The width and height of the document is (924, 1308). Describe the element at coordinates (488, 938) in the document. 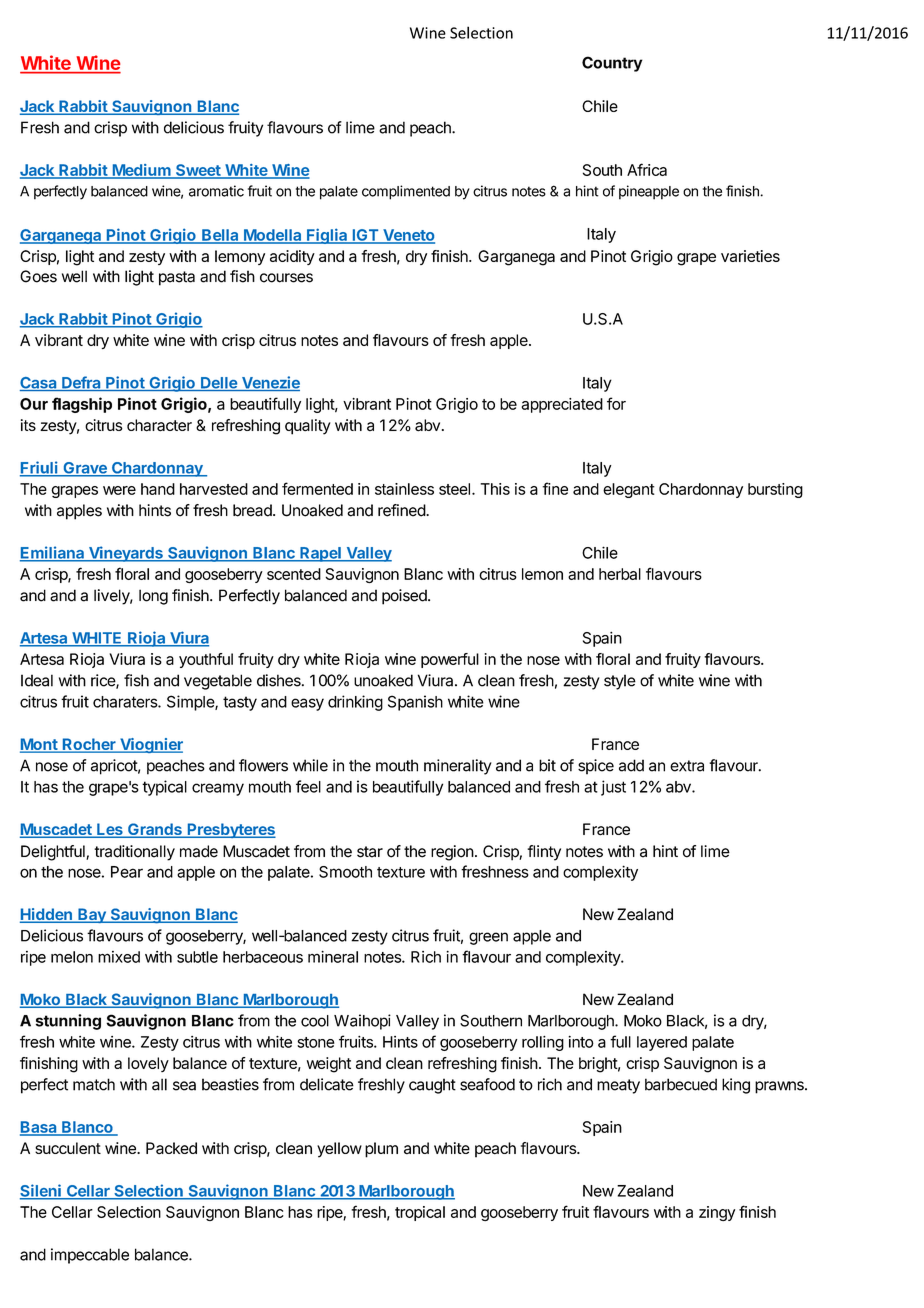

I see `green` at that location.
